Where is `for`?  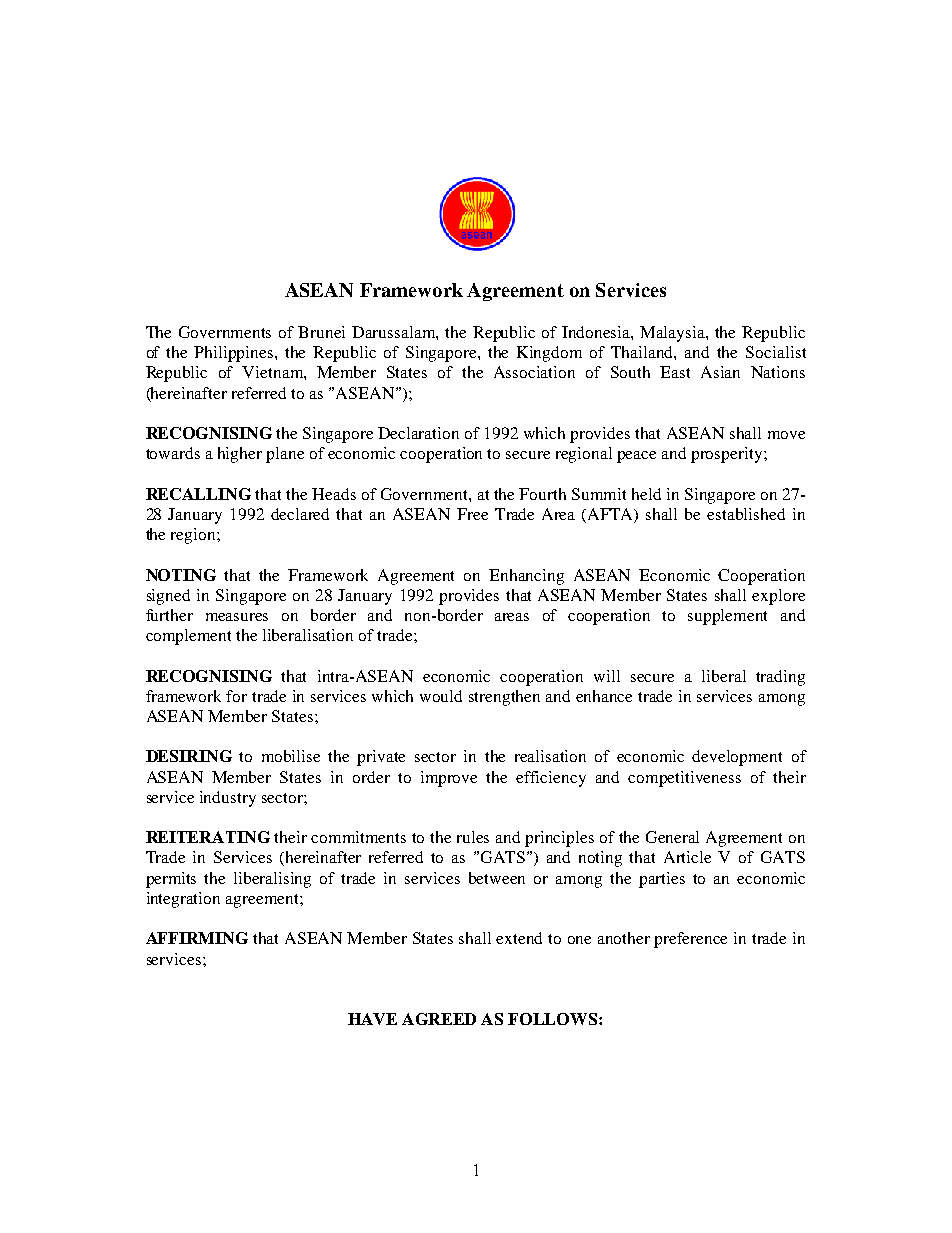
for is located at coordinates (236, 696).
